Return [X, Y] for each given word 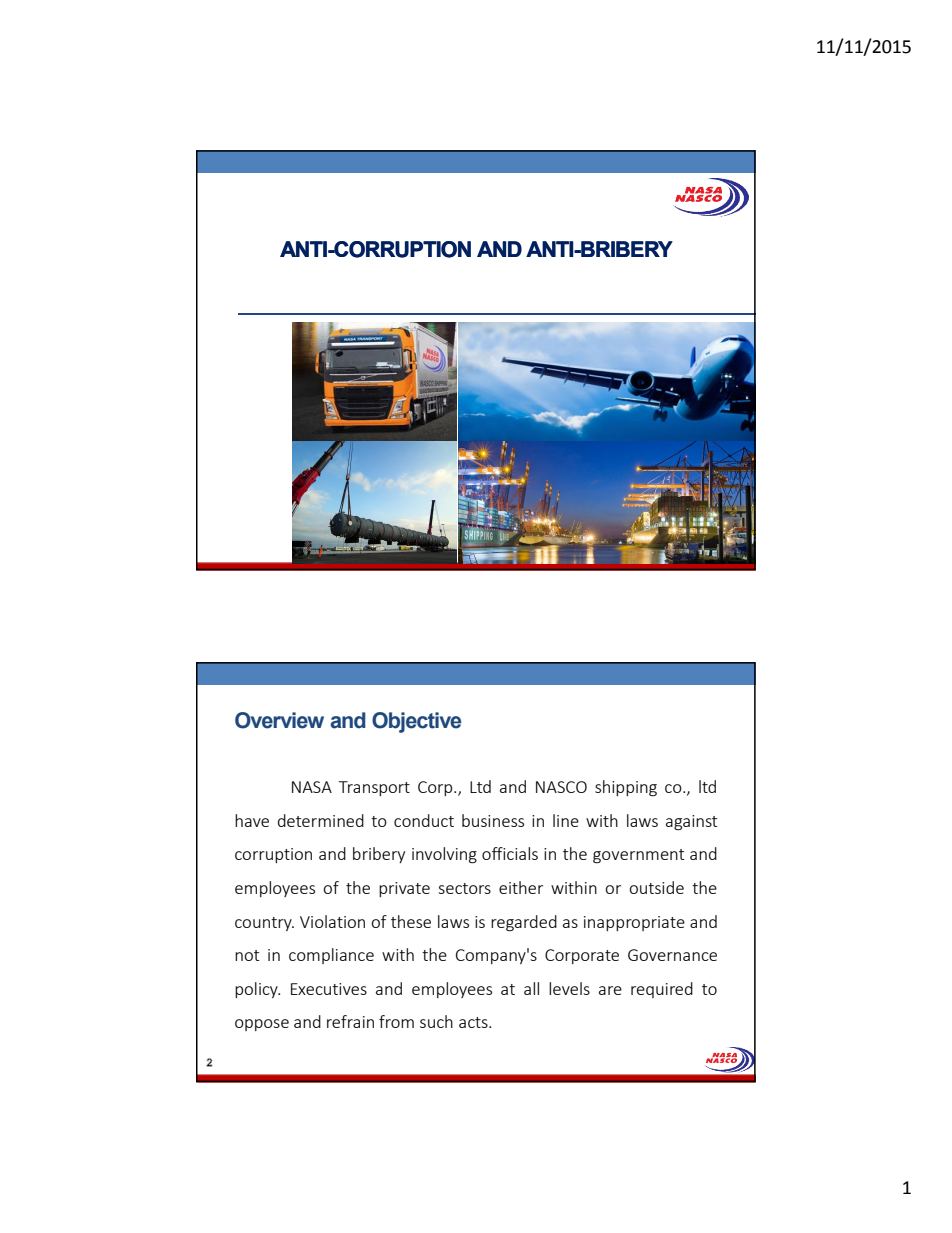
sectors [464, 888]
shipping [626, 788]
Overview [279, 720]
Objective [416, 722]
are [610, 990]
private [404, 889]
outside [656, 887]
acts [474, 1022]
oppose [262, 1025]
